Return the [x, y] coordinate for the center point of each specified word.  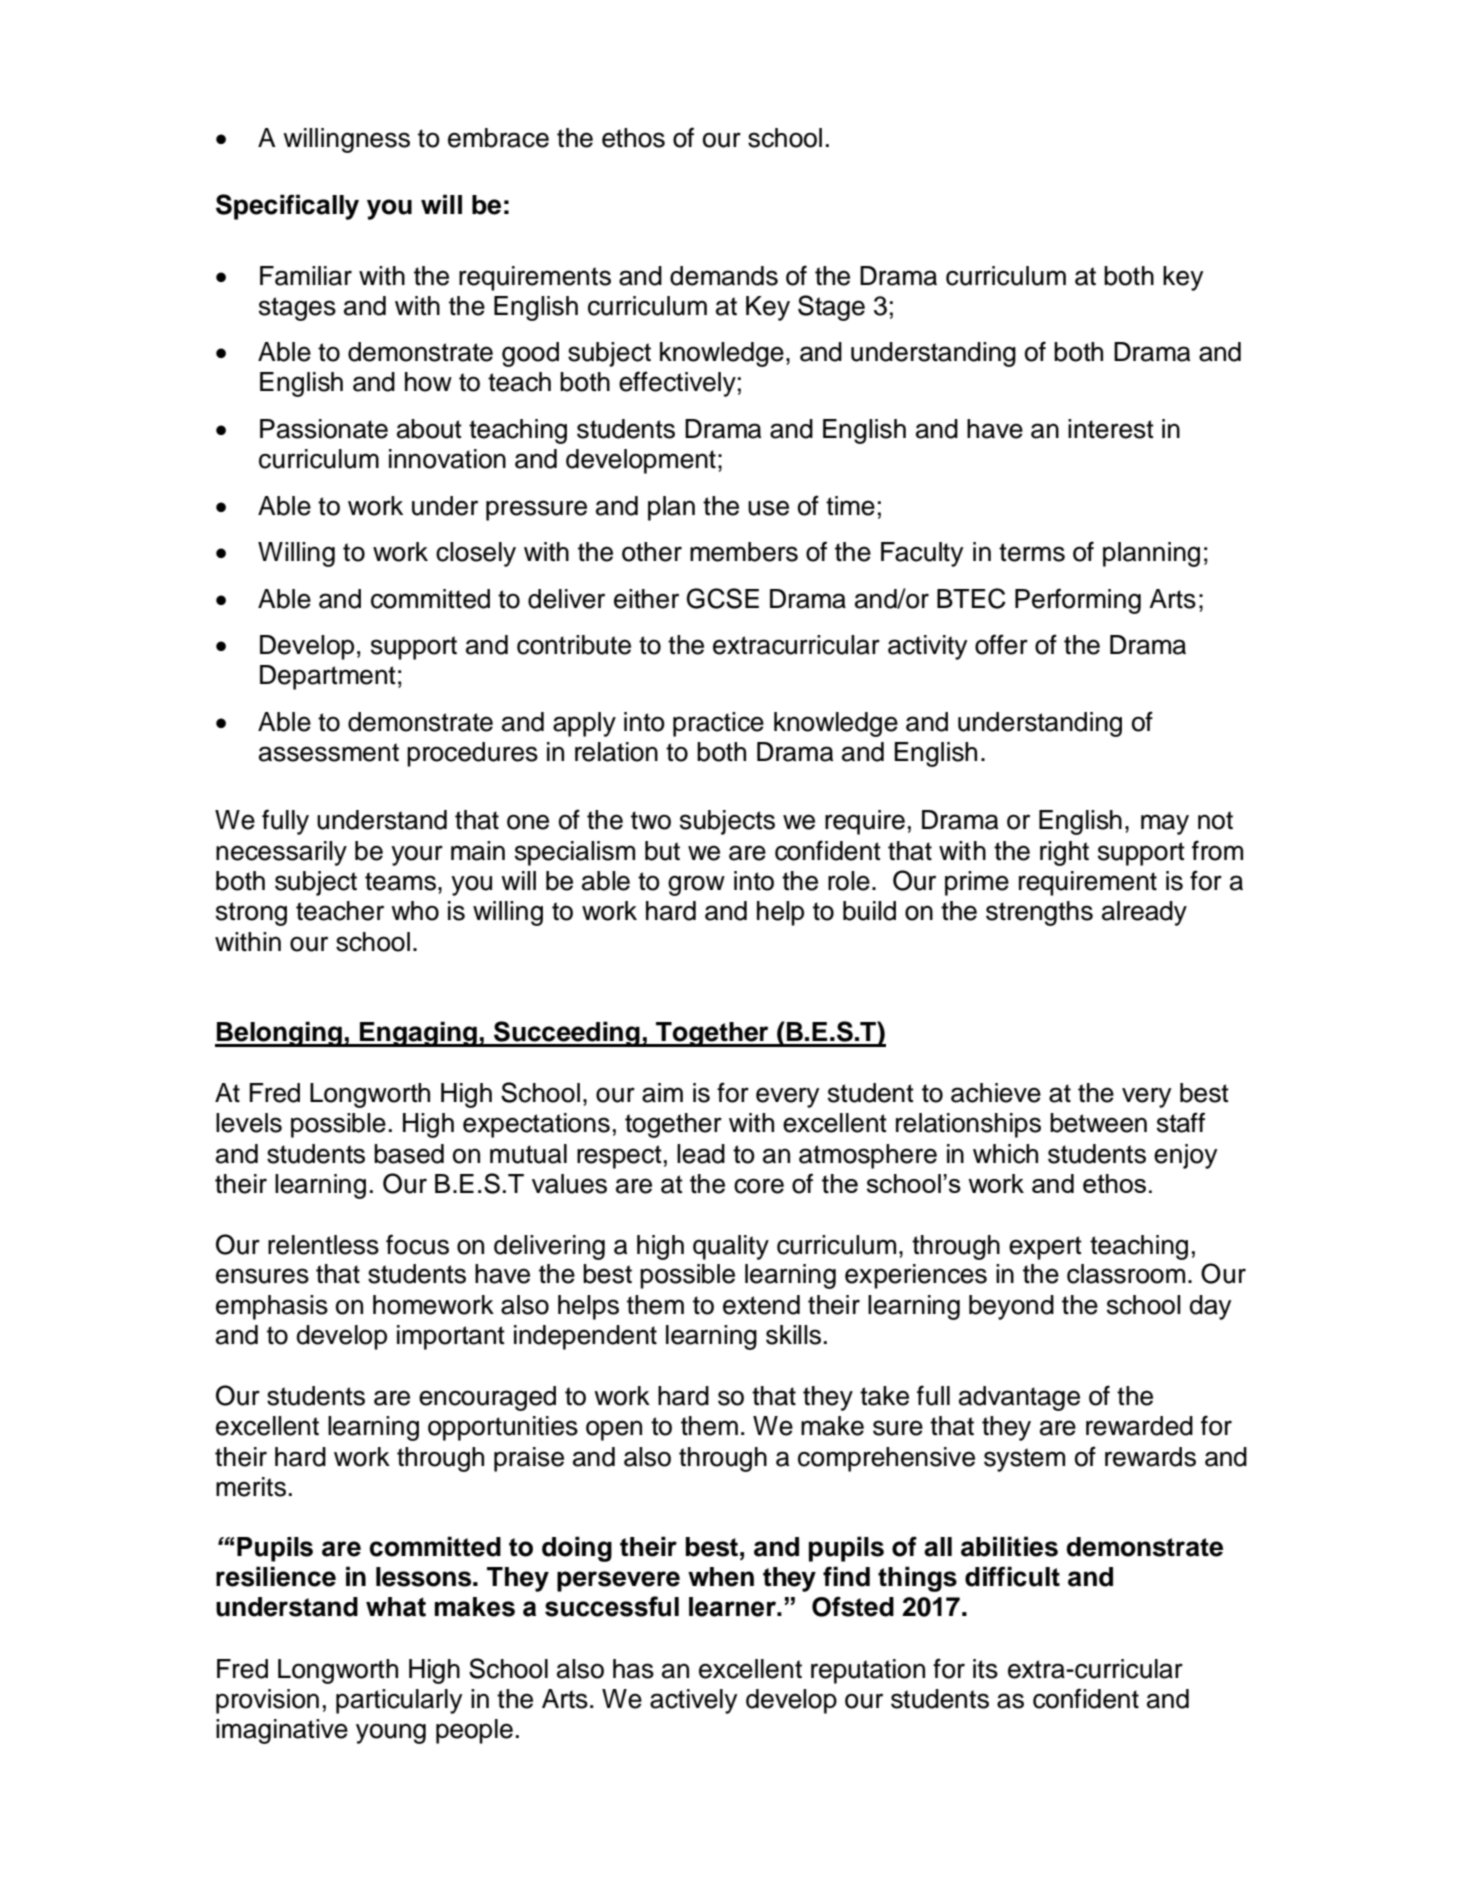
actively [693, 1701]
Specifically [287, 207]
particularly [399, 1701]
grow [696, 885]
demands [724, 276]
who [415, 911]
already [1144, 913]
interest [1111, 429]
